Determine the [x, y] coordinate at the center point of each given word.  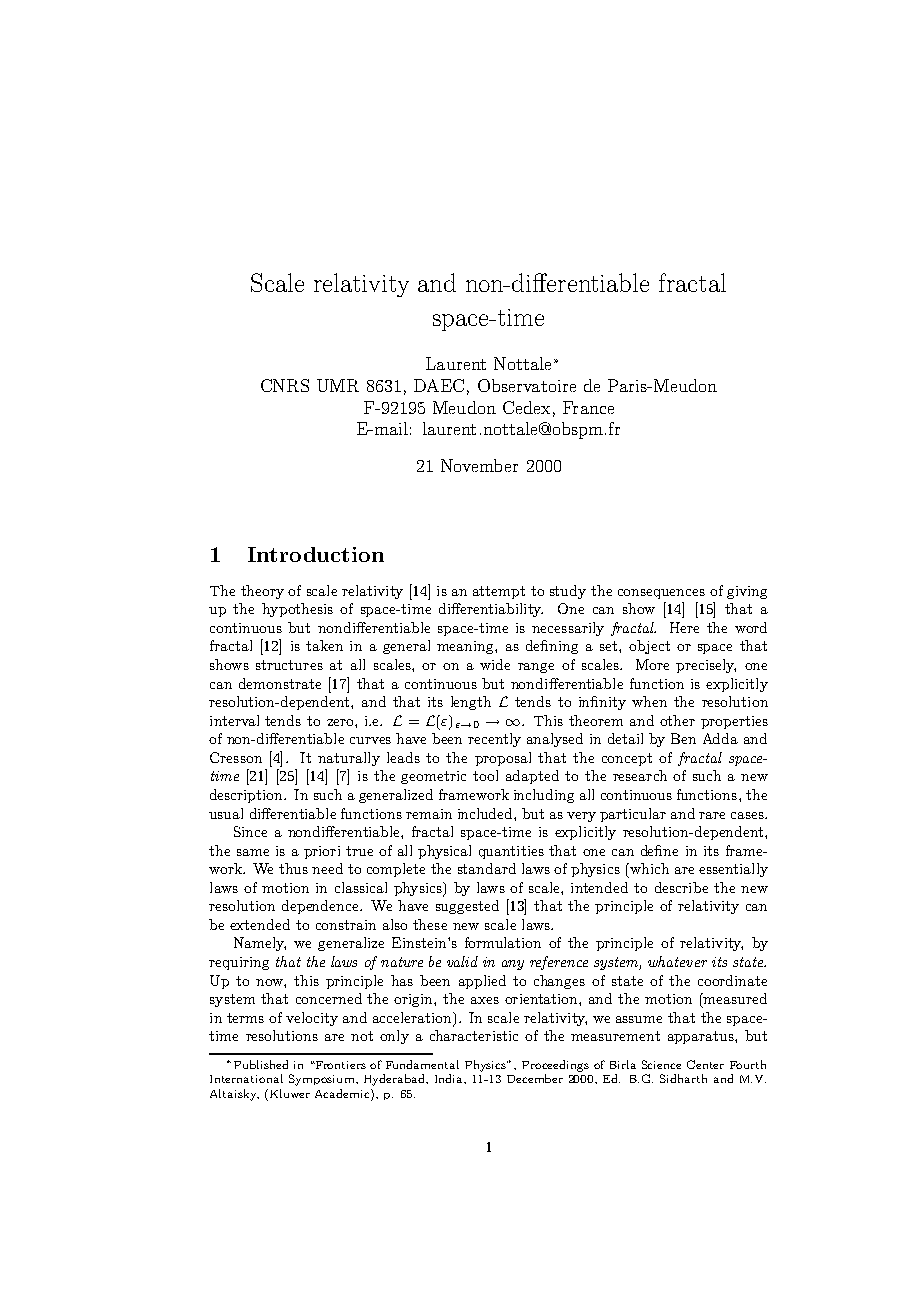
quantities [511, 852]
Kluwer [288, 1095]
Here [684, 627]
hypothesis [297, 610]
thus [293, 868]
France [588, 407]
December [535, 1078]
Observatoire [527, 385]
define [659, 850]
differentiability [491, 610]
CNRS [285, 385]
